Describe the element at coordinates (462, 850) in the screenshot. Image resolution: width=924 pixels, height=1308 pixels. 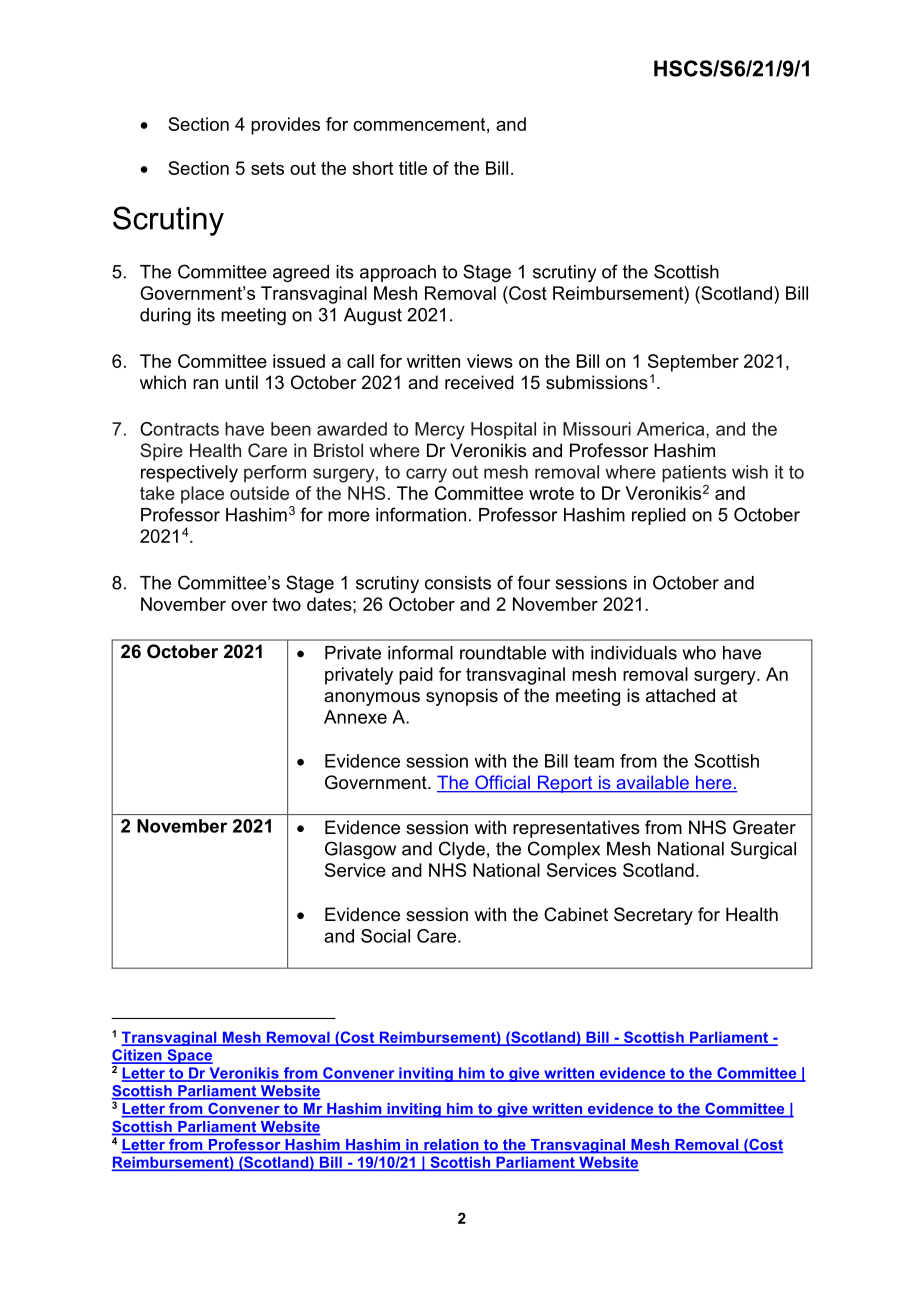
I see `Clyde` at that location.
